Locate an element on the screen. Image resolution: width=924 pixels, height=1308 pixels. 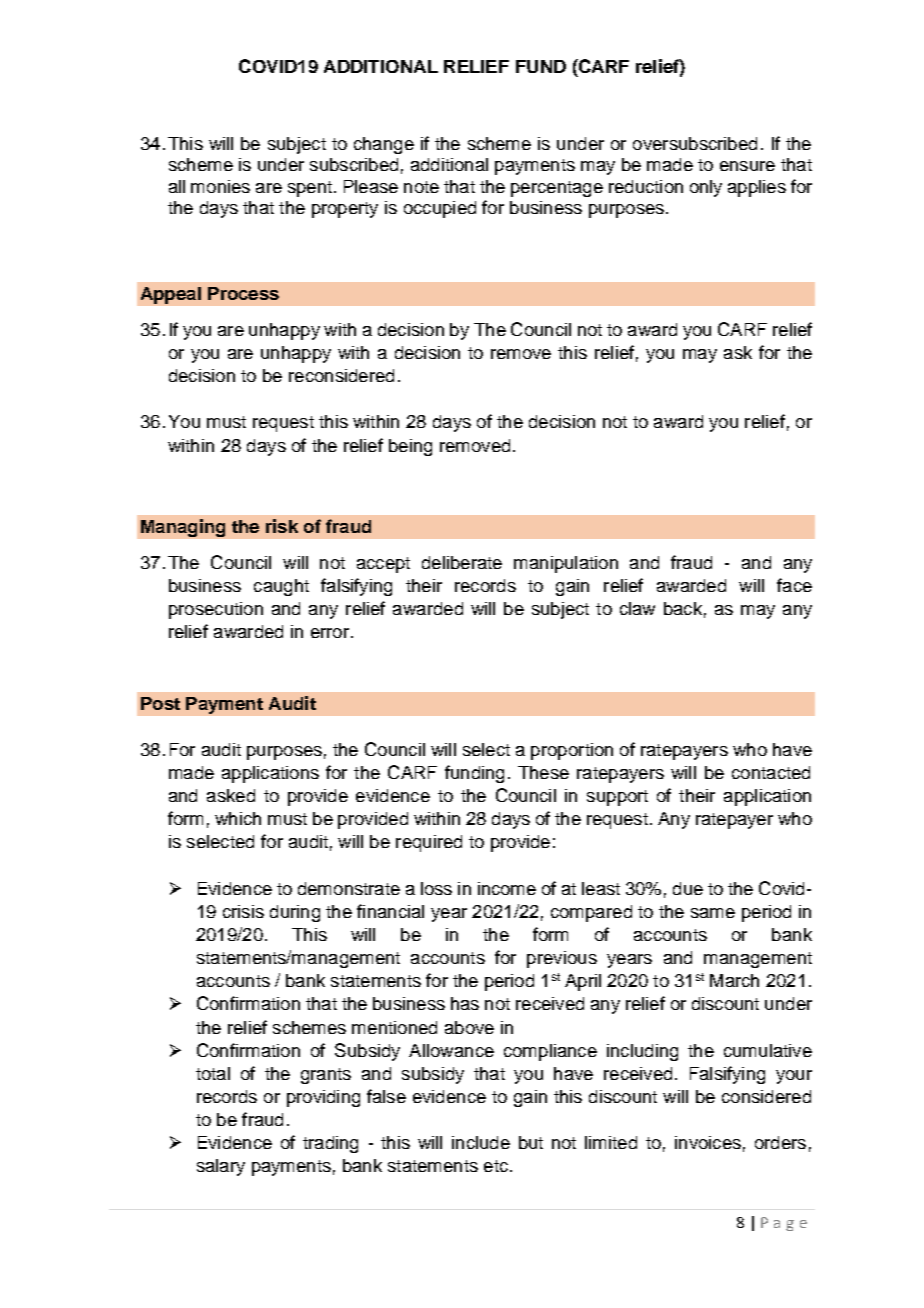
back is located at coordinates (683, 608).
